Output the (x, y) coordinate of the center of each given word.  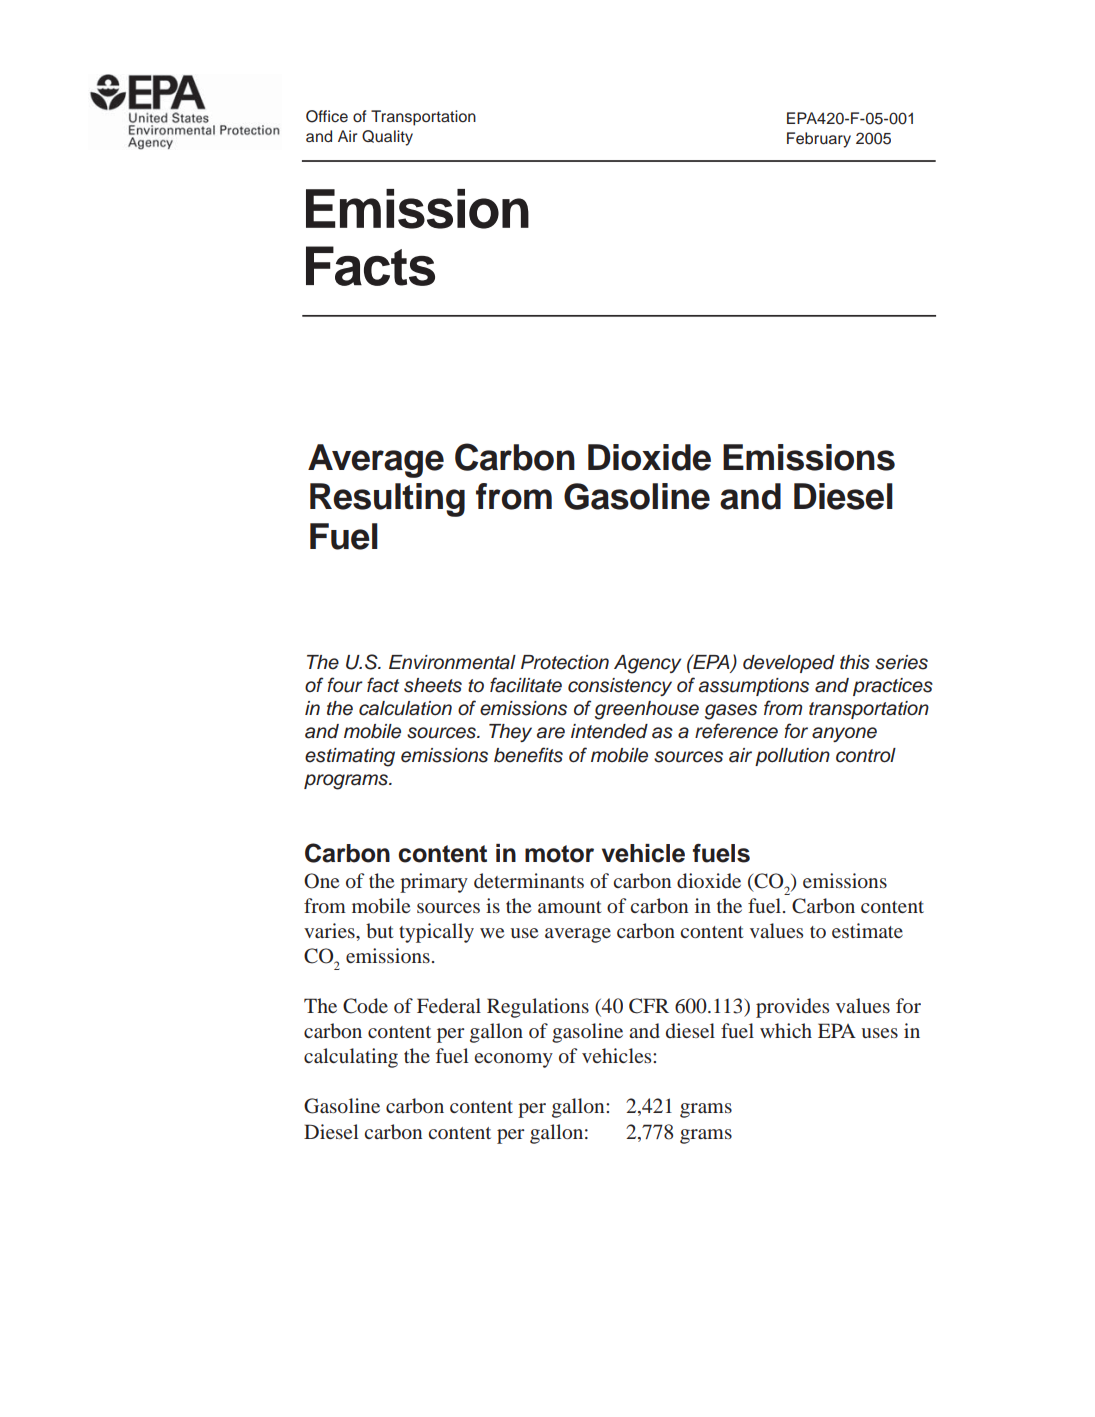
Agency (647, 664)
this (855, 662)
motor (559, 854)
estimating (350, 757)
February (819, 140)
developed (789, 664)
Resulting (387, 500)
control (866, 755)
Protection (565, 662)
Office (327, 116)
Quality (387, 138)
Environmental (452, 662)
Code (365, 1006)
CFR (649, 1006)
